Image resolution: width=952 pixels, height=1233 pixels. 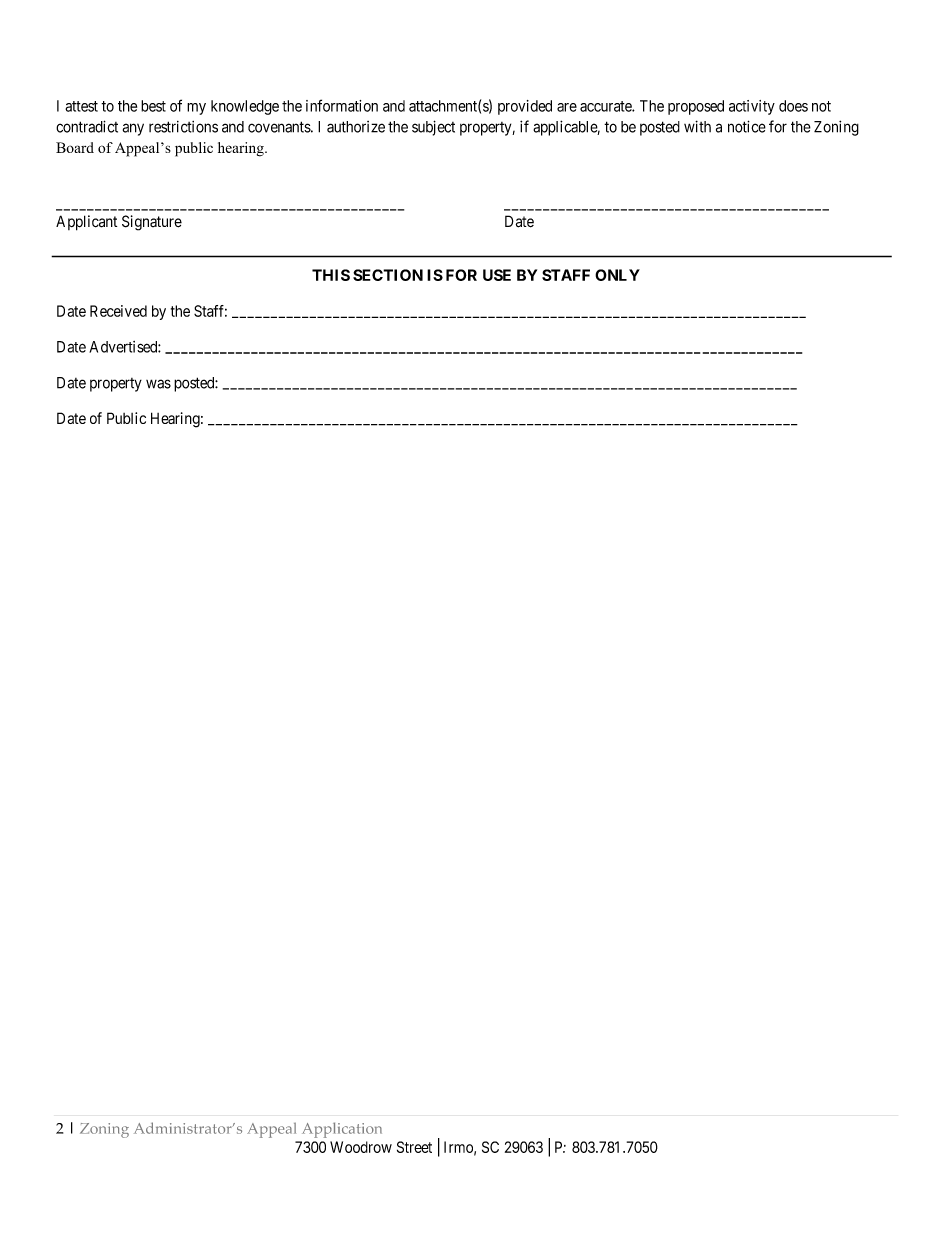 What do you see at coordinates (158, 384) in the screenshot?
I see `was` at bounding box center [158, 384].
